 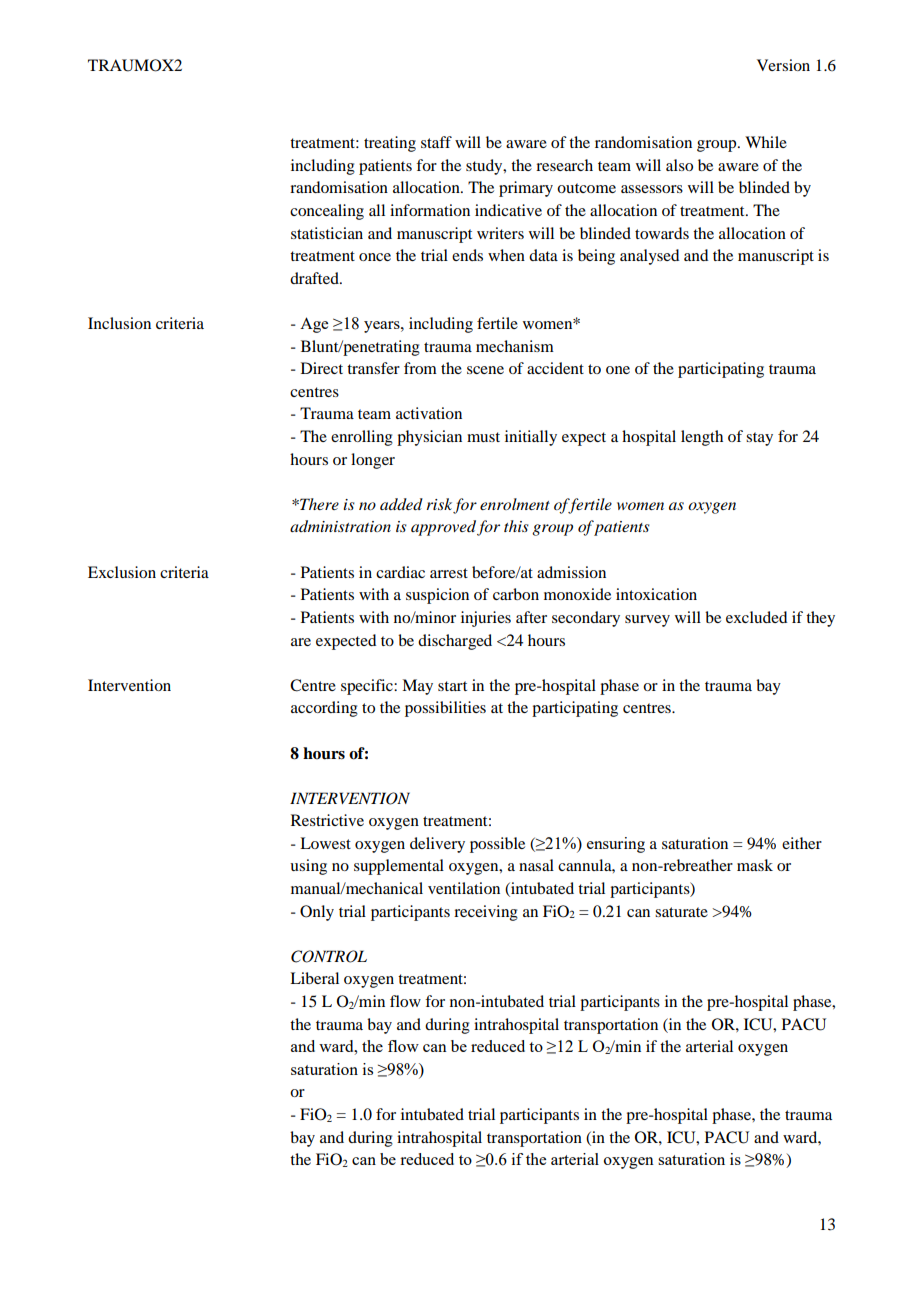 What do you see at coordinates (443, 528) in the screenshot?
I see `approved` at bounding box center [443, 528].
